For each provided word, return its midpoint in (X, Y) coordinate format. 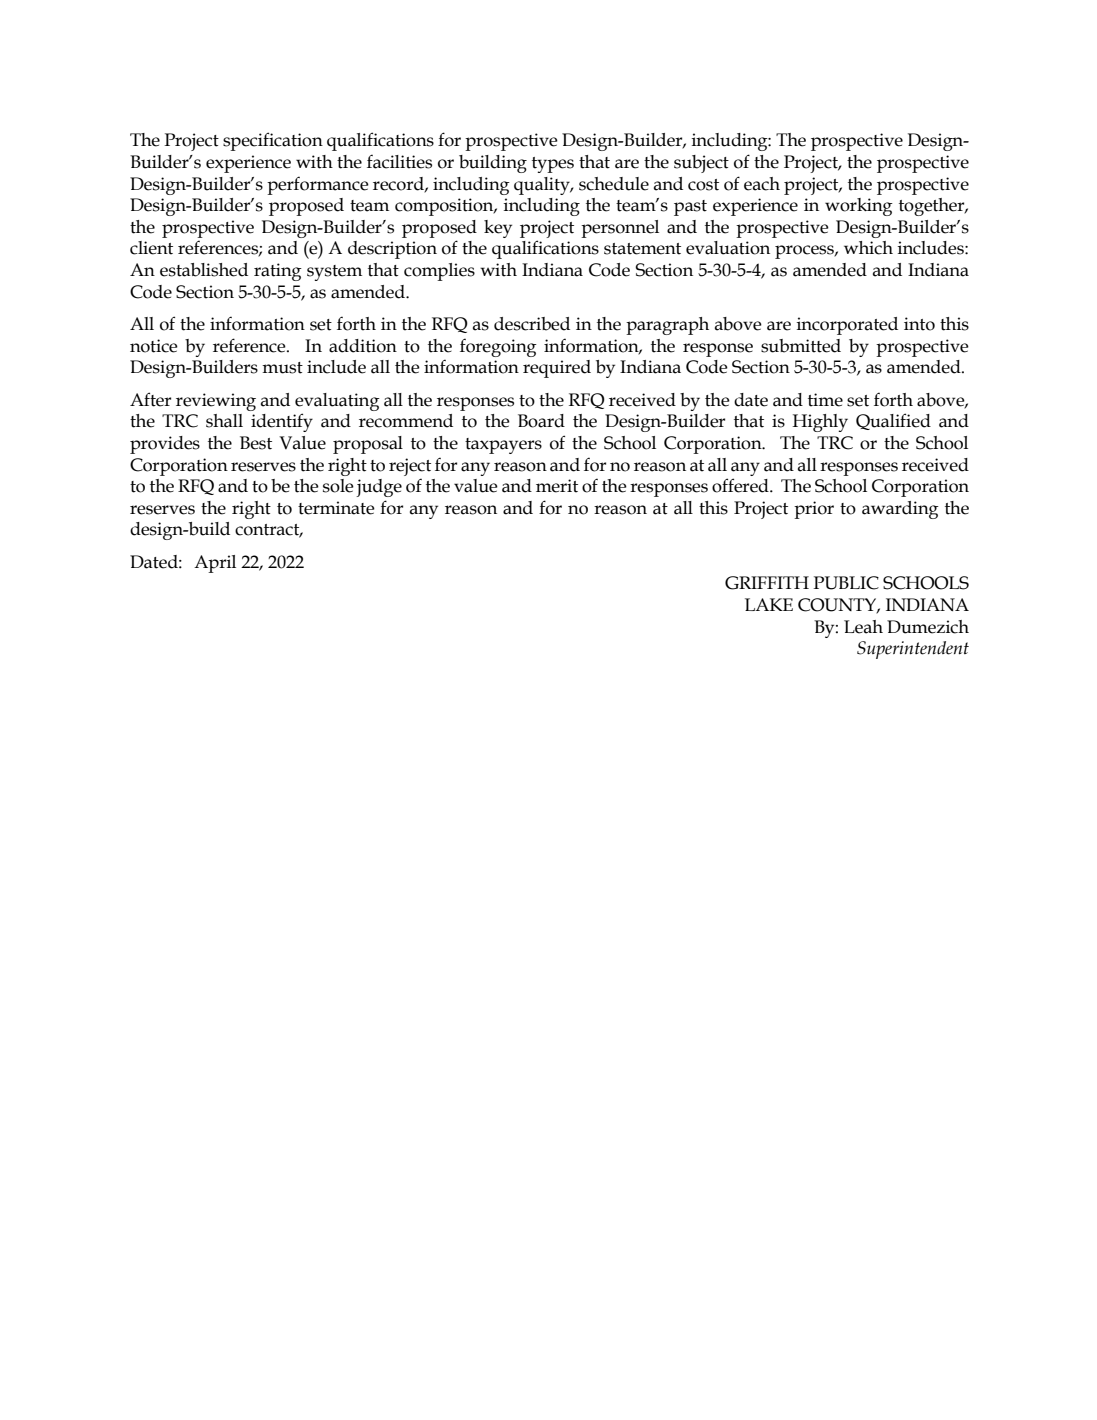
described (532, 324)
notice (154, 346)
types (553, 165)
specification (273, 141)
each (762, 184)
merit (557, 486)
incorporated (847, 326)
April (215, 564)
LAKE (769, 604)
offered (741, 485)
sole (338, 486)
